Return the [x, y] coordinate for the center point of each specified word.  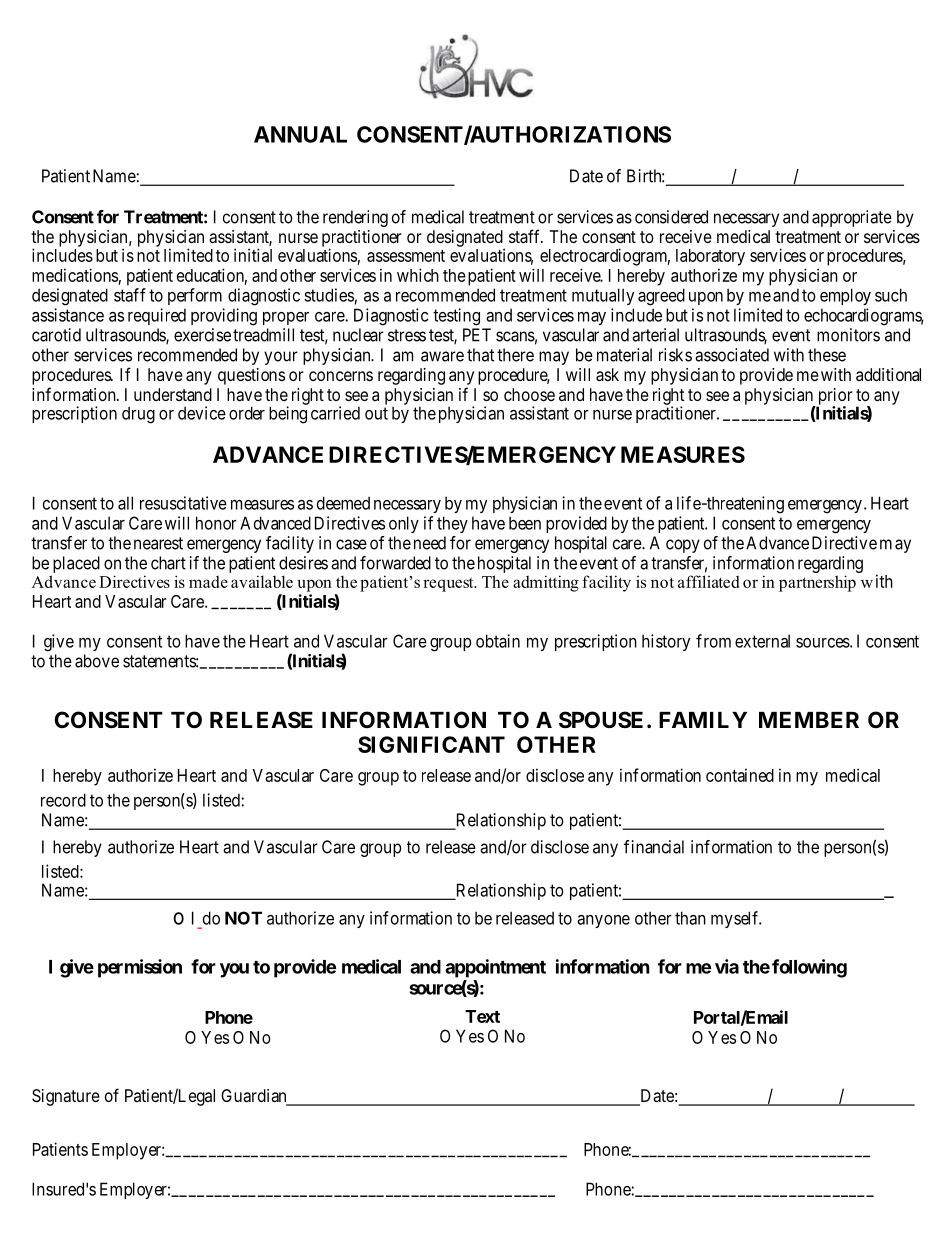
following [809, 968]
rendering [355, 218]
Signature [66, 1097]
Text [482, 1016]
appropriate [852, 218]
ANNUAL [300, 134]
